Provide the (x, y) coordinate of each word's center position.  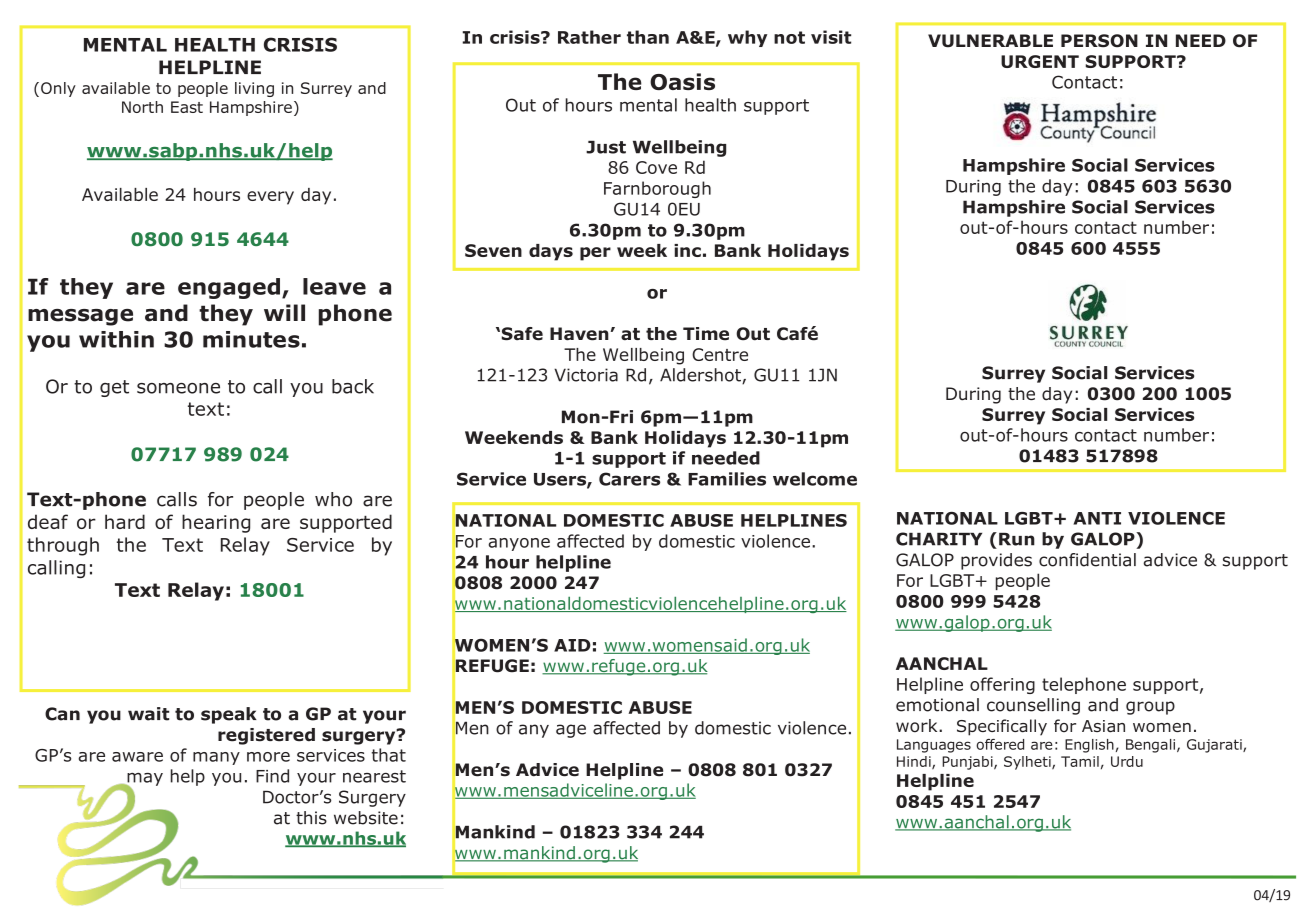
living (254, 89)
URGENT (1040, 61)
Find (272, 776)
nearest (374, 776)
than (648, 37)
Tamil (1080, 761)
